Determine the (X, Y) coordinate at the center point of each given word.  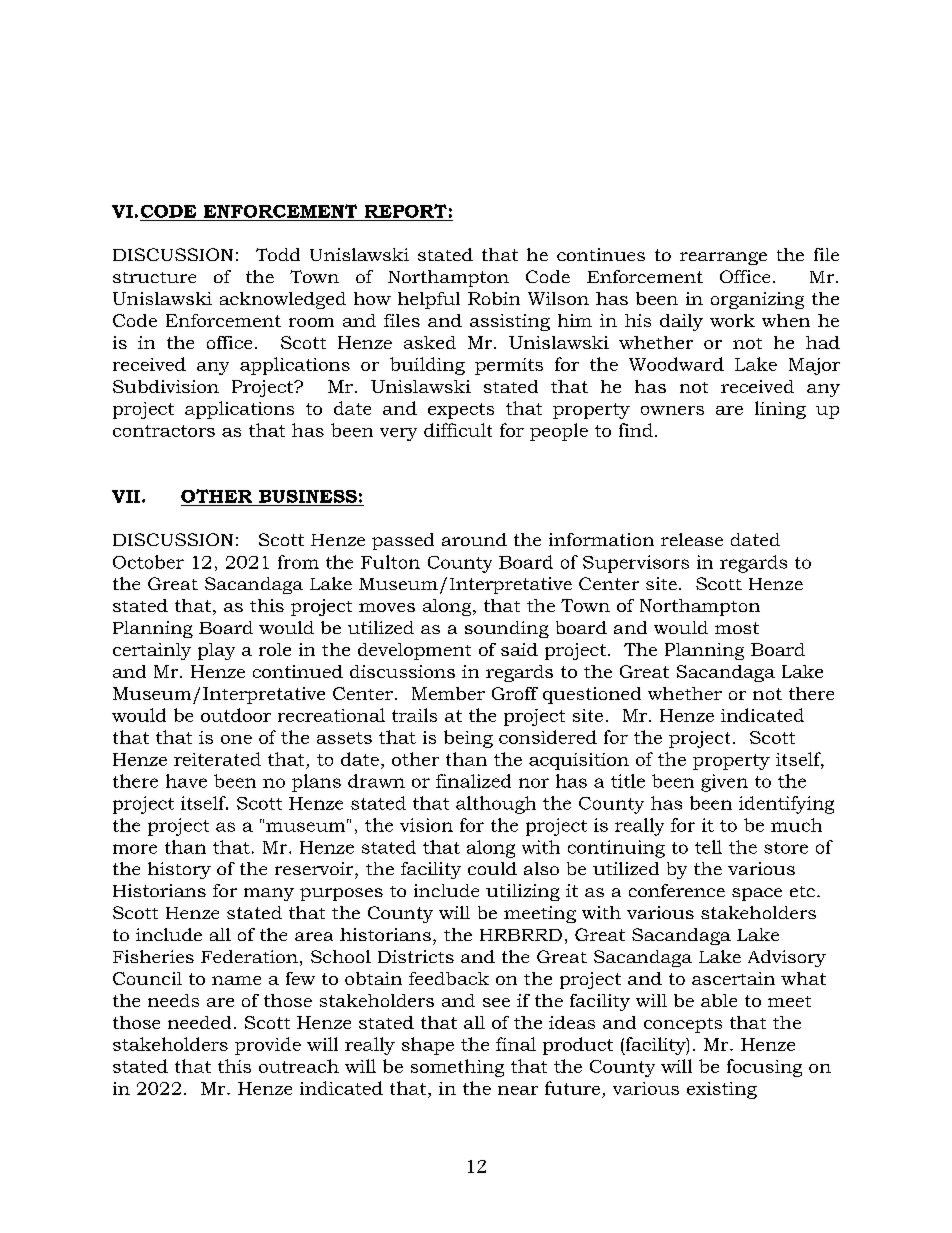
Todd (278, 254)
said (519, 649)
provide (268, 1046)
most (737, 628)
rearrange (723, 258)
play (216, 651)
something (457, 1068)
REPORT (406, 211)
